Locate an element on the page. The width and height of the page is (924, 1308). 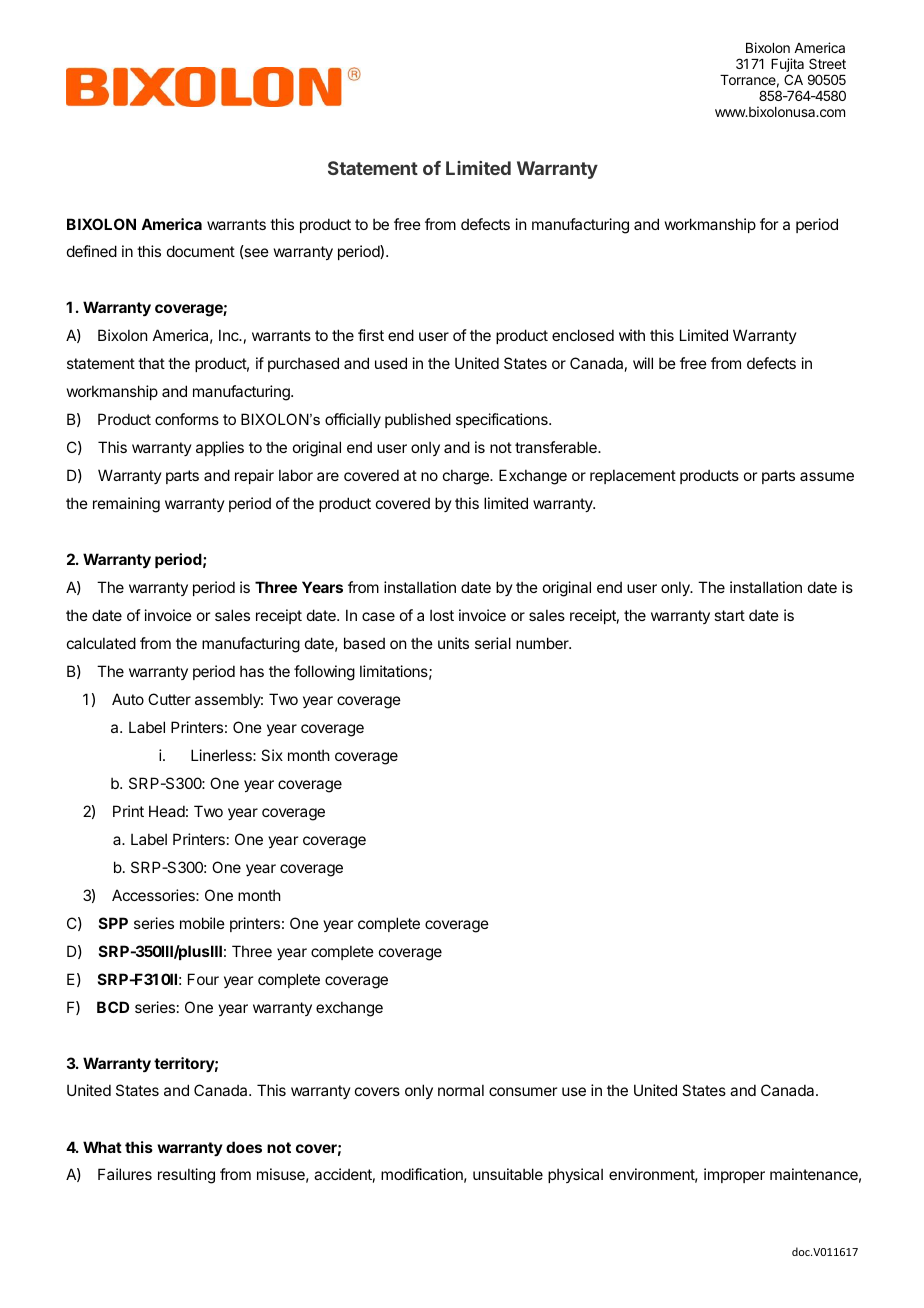
Fujita is located at coordinates (787, 66).
